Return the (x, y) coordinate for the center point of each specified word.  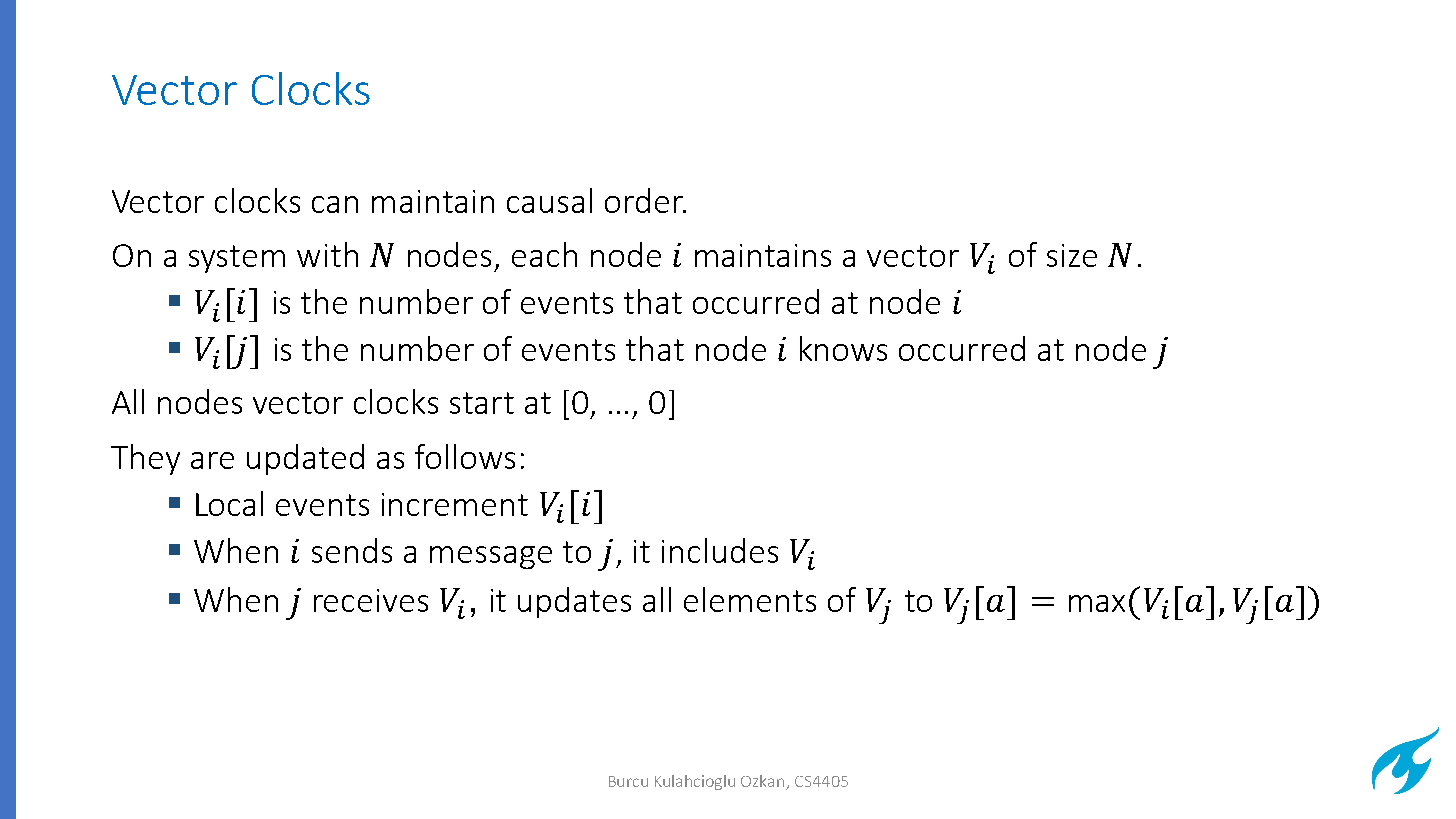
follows (465, 456)
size (1072, 255)
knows (843, 348)
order (645, 200)
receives (371, 600)
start (482, 403)
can (335, 204)
